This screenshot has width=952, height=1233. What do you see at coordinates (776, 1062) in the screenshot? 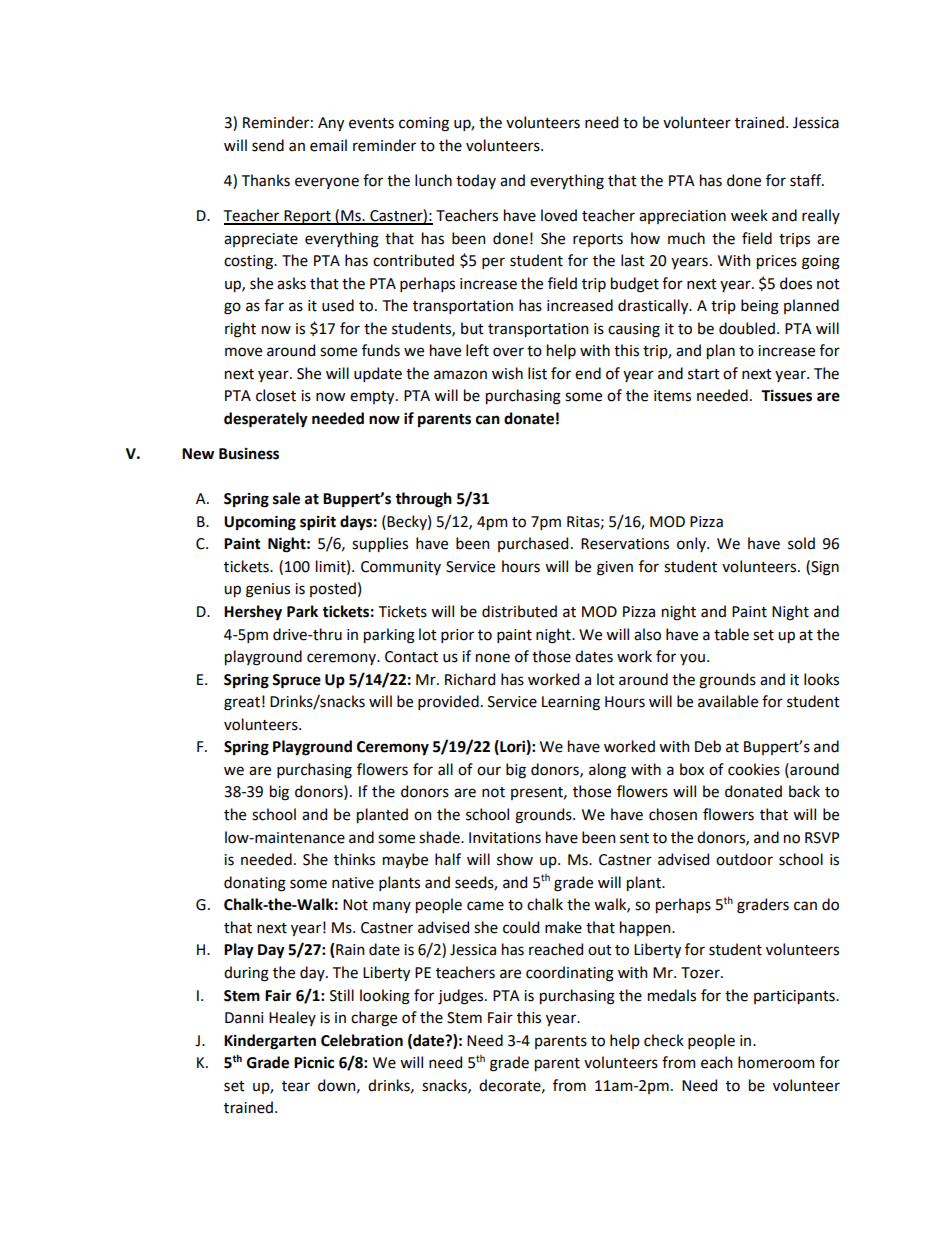
I see `homeroom` at bounding box center [776, 1062].
